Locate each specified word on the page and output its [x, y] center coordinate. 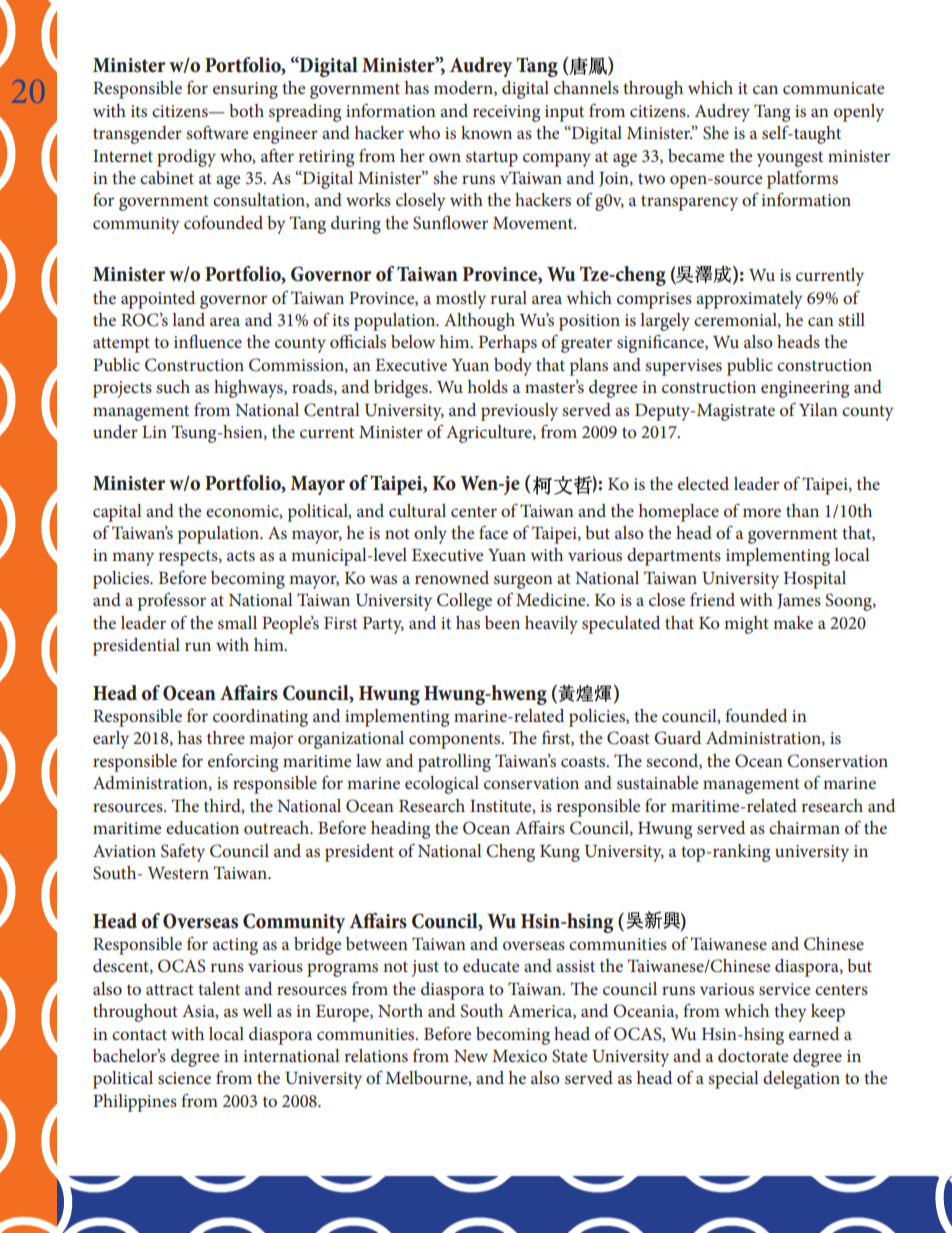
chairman [804, 827]
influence [208, 341]
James [799, 601]
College [464, 602]
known [486, 132]
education [202, 827]
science [184, 1078]
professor [172, 601]
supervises [683, 367]
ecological [442, 785]
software [217, 132]
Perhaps [508, 344]
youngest [790, 159]
